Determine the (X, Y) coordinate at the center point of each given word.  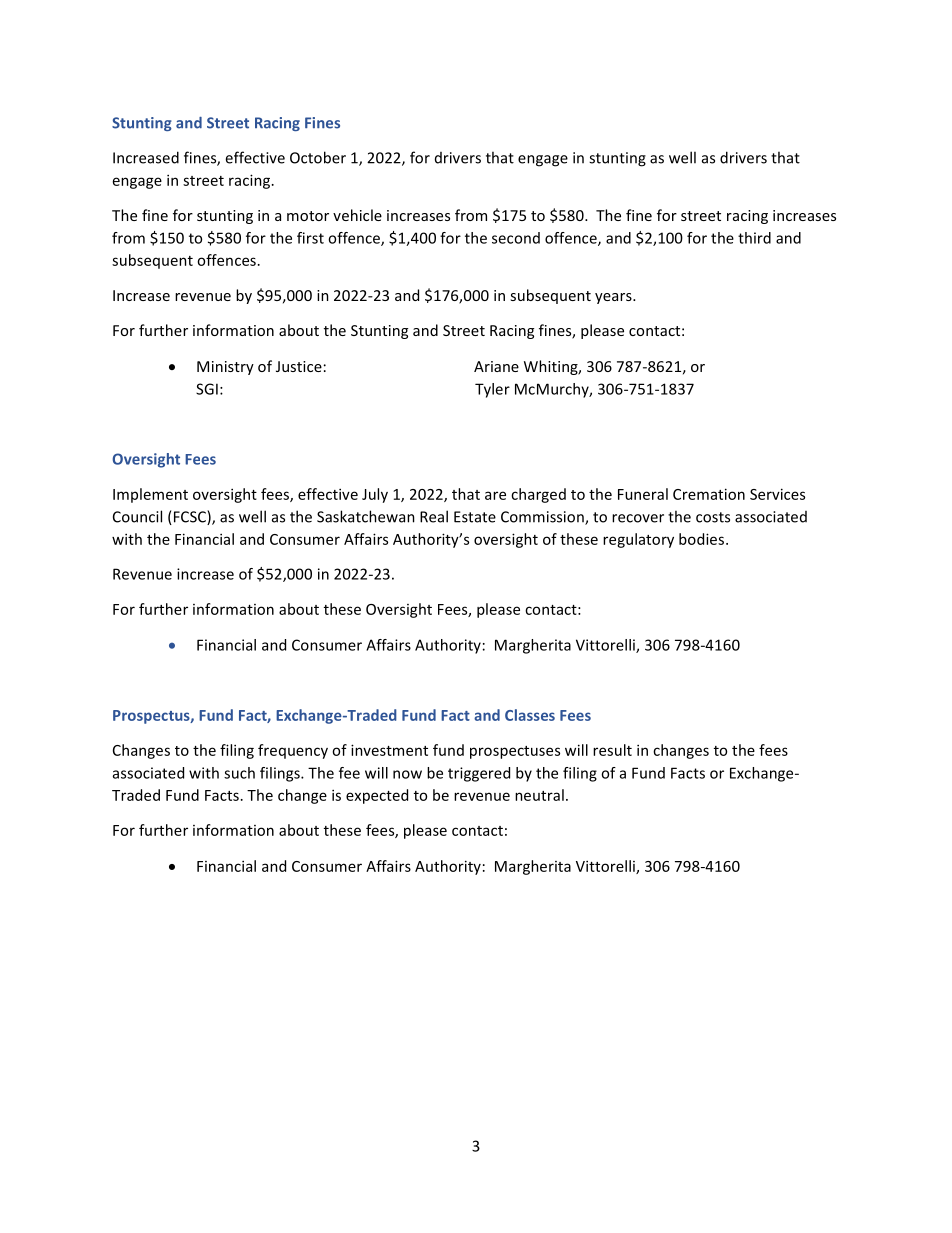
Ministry (225, 368)
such (239, 773)
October (318, 157)
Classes (530, 715)
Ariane (496, 366)
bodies (701, 539)
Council (137, 516)
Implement (150, 495)
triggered (479, 774)
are (495, 495)
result (612, 750)
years (614, 298)
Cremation (709, 494)
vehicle (357, 215)
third (754, 238)
